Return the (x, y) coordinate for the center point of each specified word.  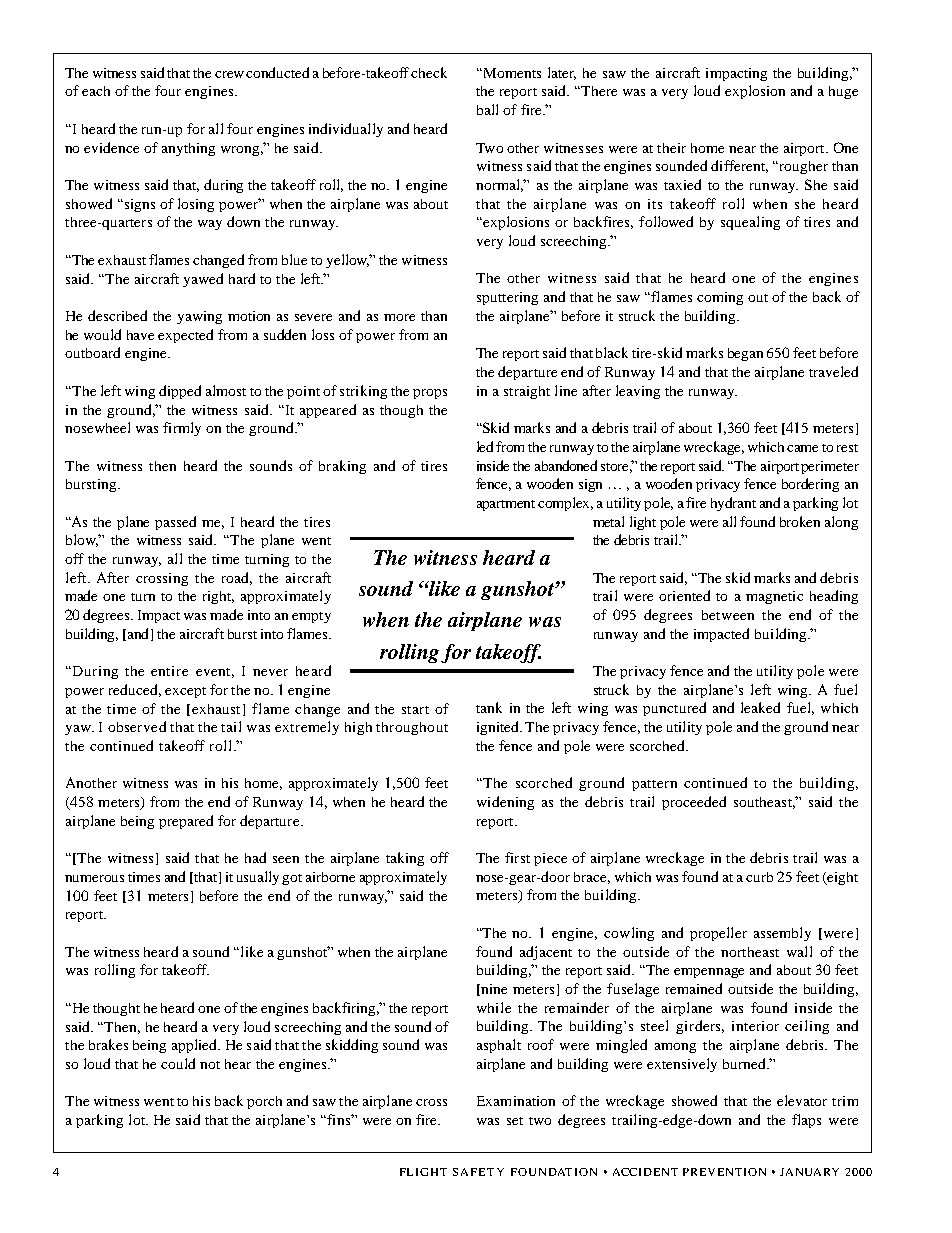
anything (188, 149)
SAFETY (478, 1172)
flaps (806, 1121)
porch (264, 1102)
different (739, 166)
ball (487, 109)
